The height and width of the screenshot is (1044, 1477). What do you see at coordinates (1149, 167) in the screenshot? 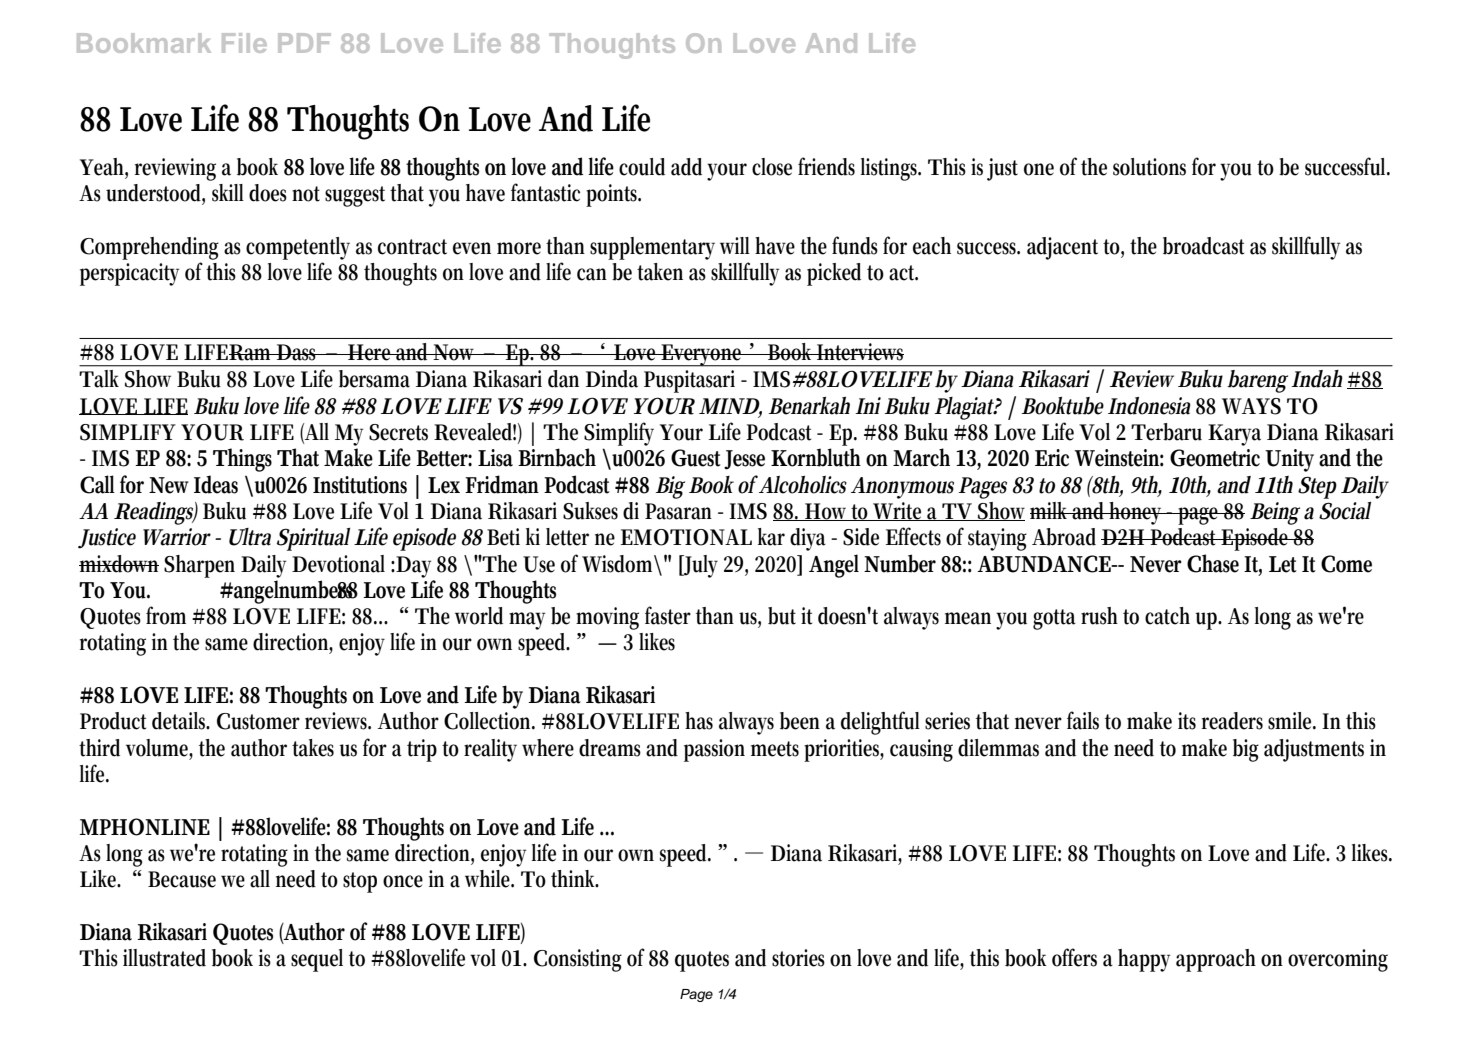
I see `solutions` at bounding box center [1149, 167].
